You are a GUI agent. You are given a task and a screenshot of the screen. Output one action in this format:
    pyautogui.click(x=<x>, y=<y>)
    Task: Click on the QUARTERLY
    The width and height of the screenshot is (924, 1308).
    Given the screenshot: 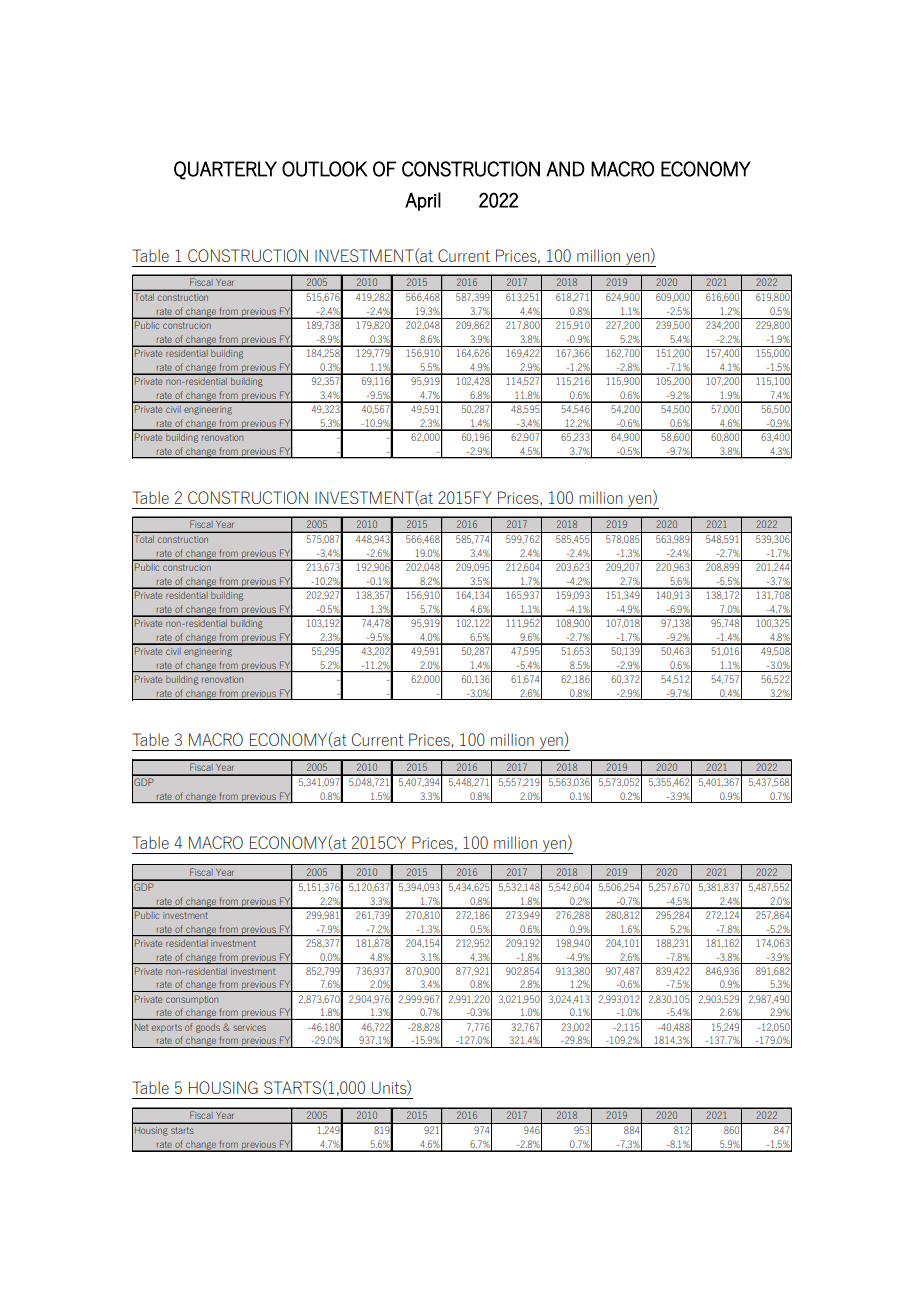 What is the action you would take?
    pyautogui.click(x=225, y=170)
